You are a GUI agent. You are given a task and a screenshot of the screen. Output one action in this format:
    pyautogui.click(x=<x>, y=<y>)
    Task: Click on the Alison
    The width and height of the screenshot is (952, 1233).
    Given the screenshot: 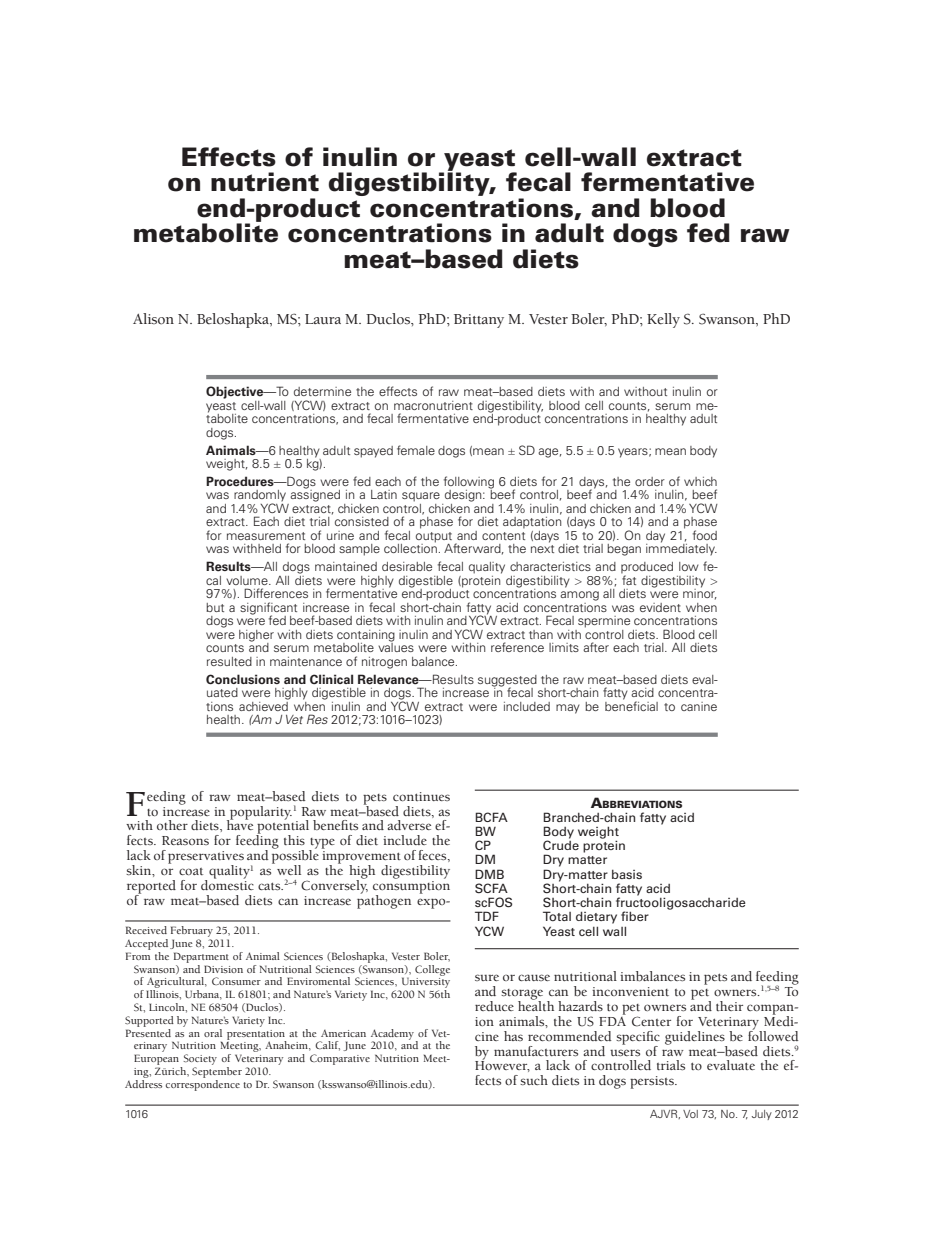 What is the action you would take?
    pyautogui.click(x=153, y=319)
